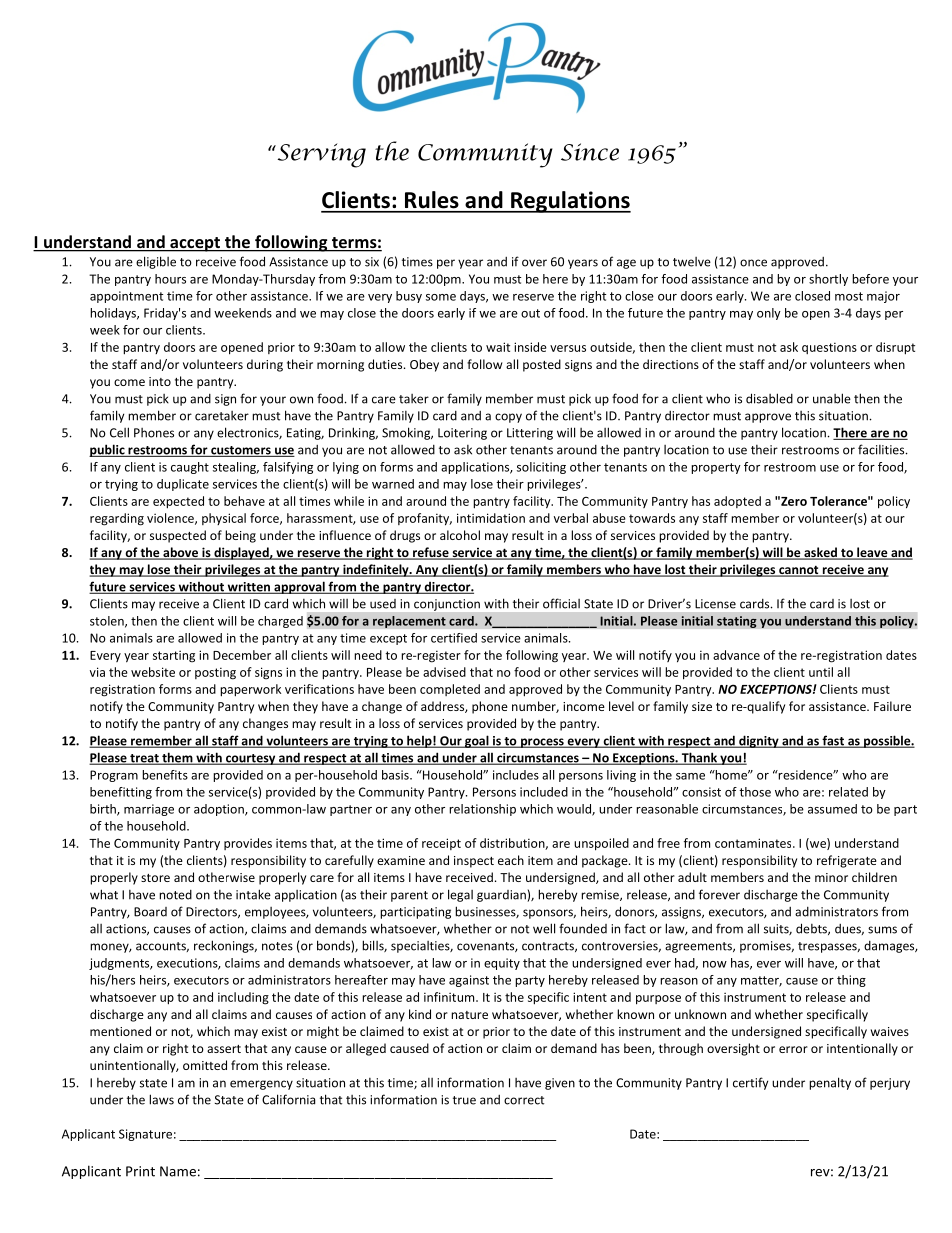  What do you see at coordinates (832, 809) in the screenshot?
I see `assumed` at bounding box center [832, 809].
